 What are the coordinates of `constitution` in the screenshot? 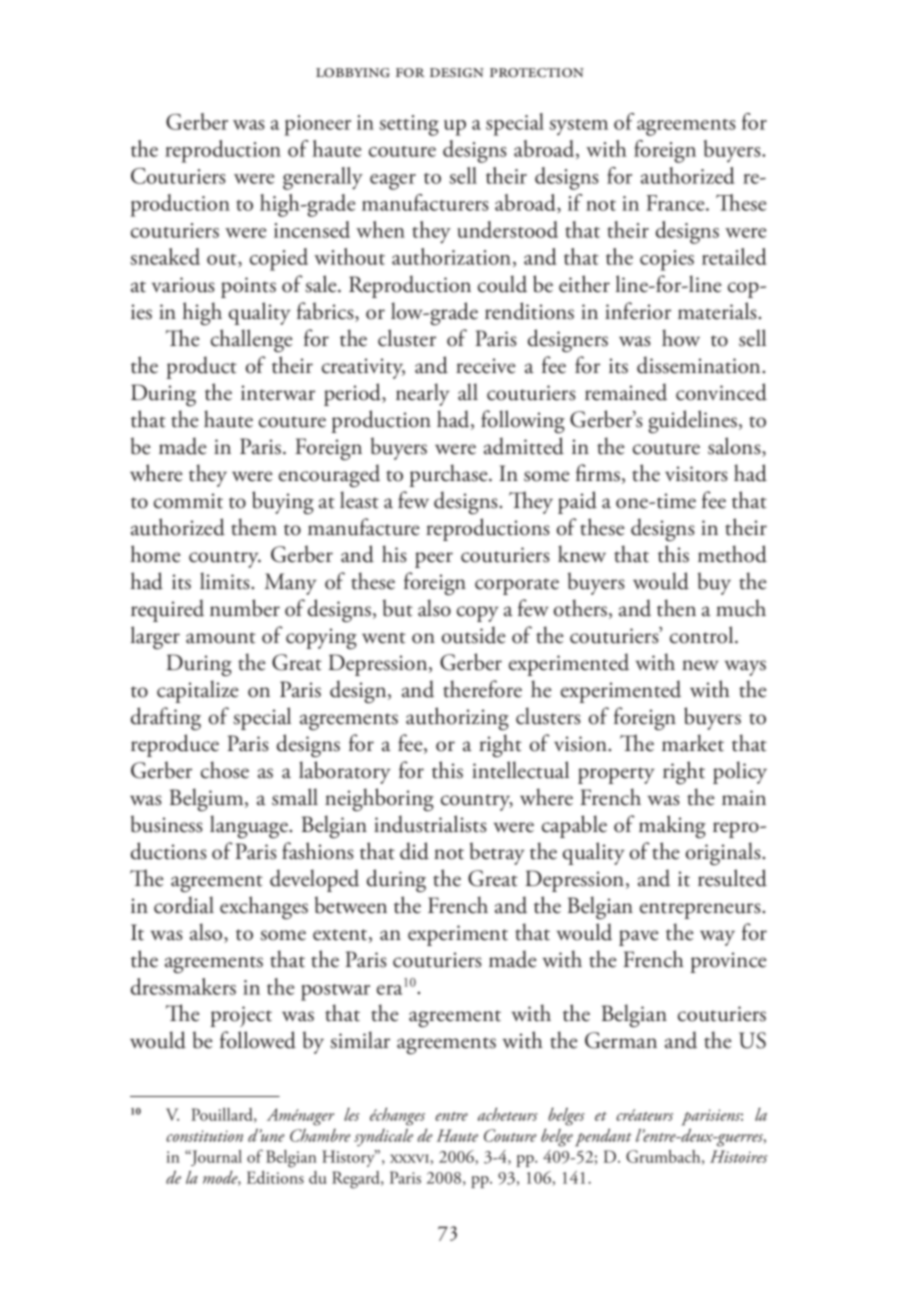 It's located at (204, 1136).
